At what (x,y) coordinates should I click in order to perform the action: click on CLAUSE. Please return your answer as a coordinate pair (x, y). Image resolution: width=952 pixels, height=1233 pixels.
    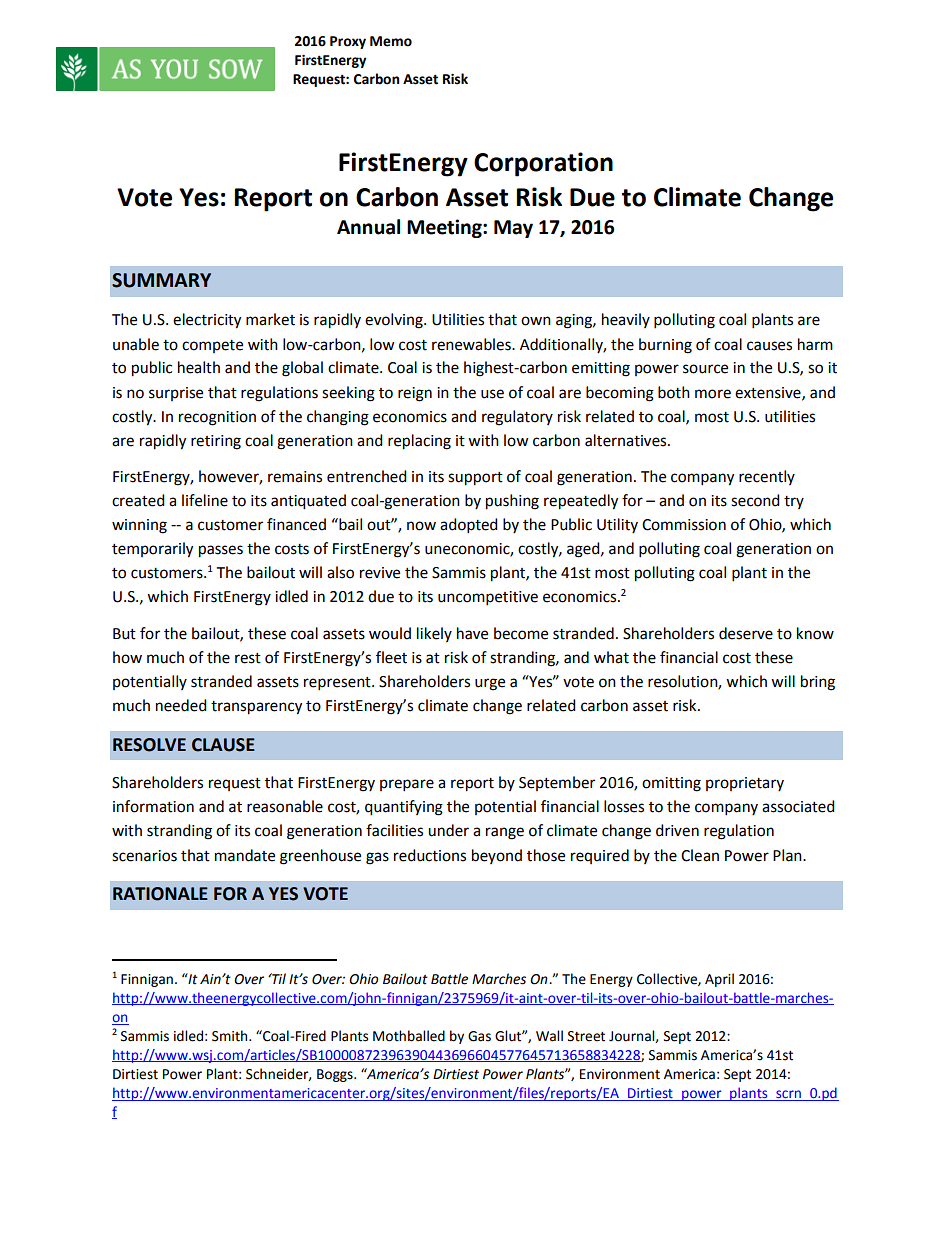
    Looking at the image, I should click on (223, 745).
